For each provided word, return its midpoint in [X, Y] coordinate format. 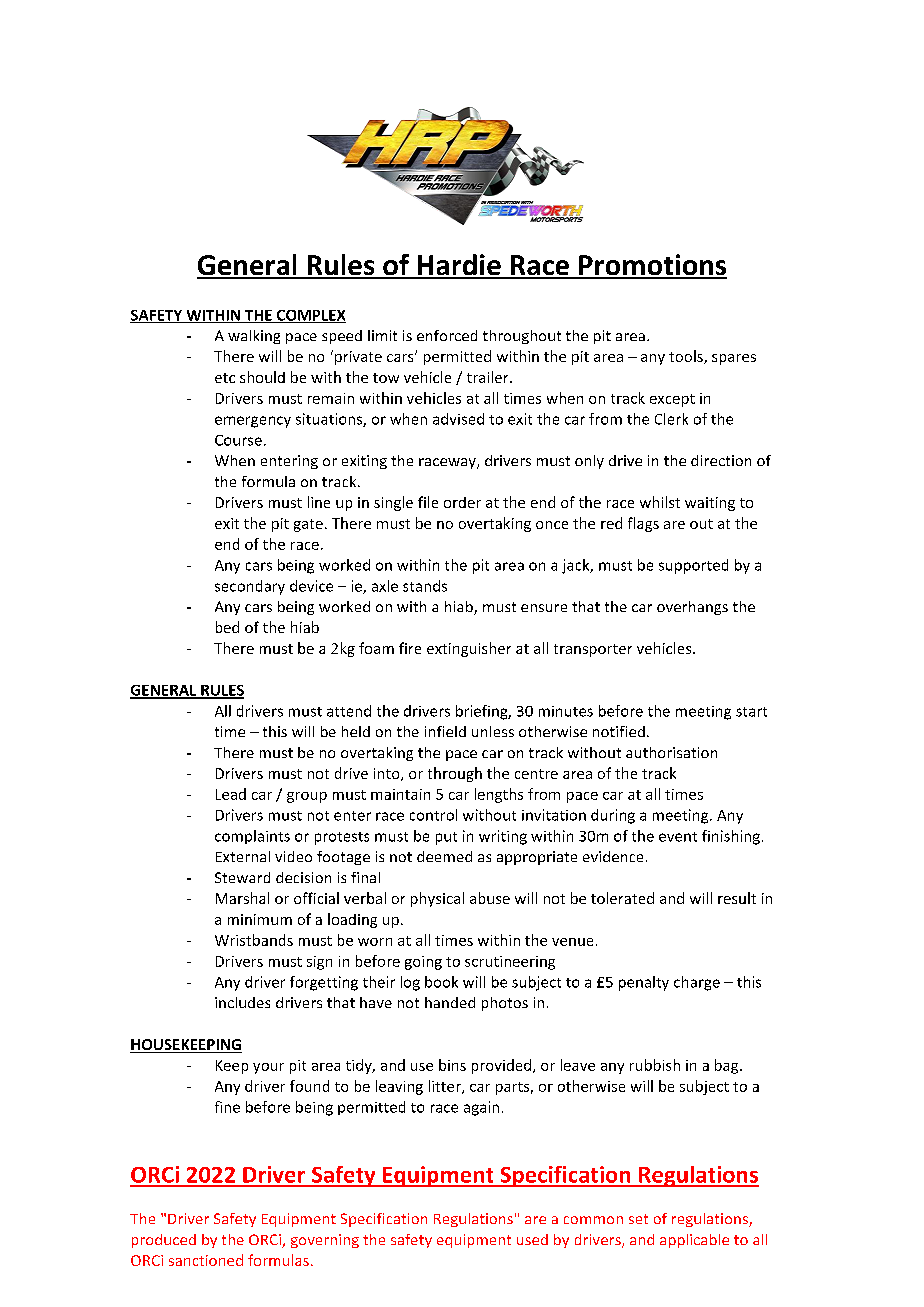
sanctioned [206, 1260]
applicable [694, 1241]
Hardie [459, 266]
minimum [260, 919]
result [737, 898]
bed [227, 627]
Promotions [652, 266]
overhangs [692, 608]
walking [254, 337]
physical [437, 899]
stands [425, 586]
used [532, 1239]
